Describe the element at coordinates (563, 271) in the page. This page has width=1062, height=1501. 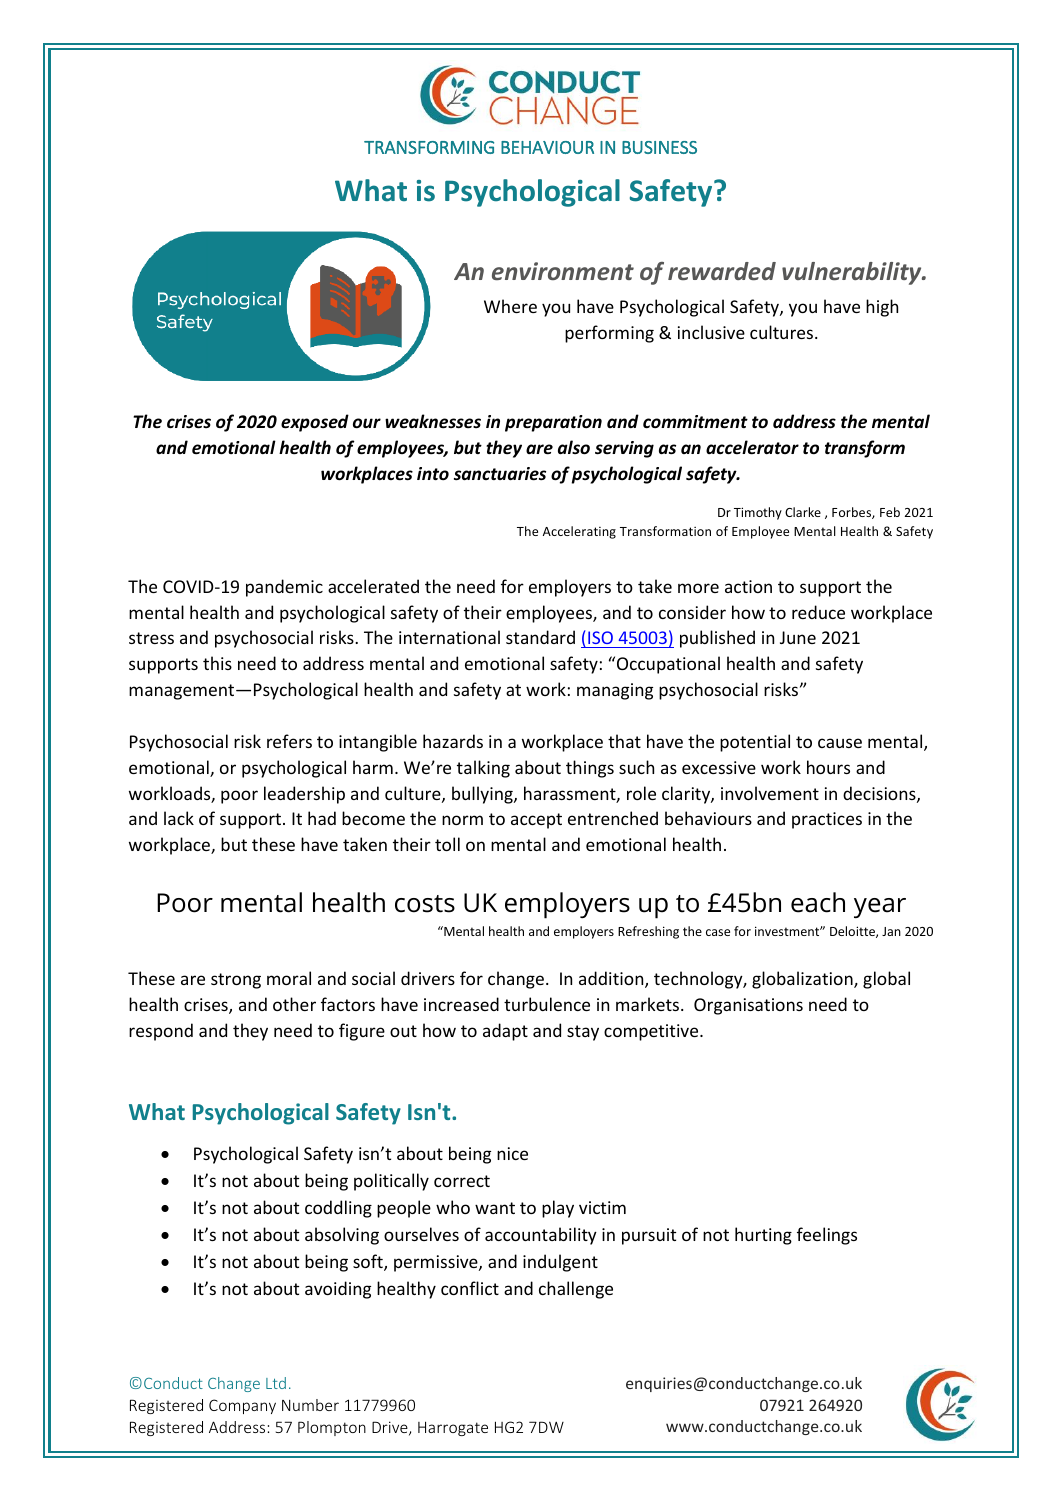
I see `environment` at that location.
